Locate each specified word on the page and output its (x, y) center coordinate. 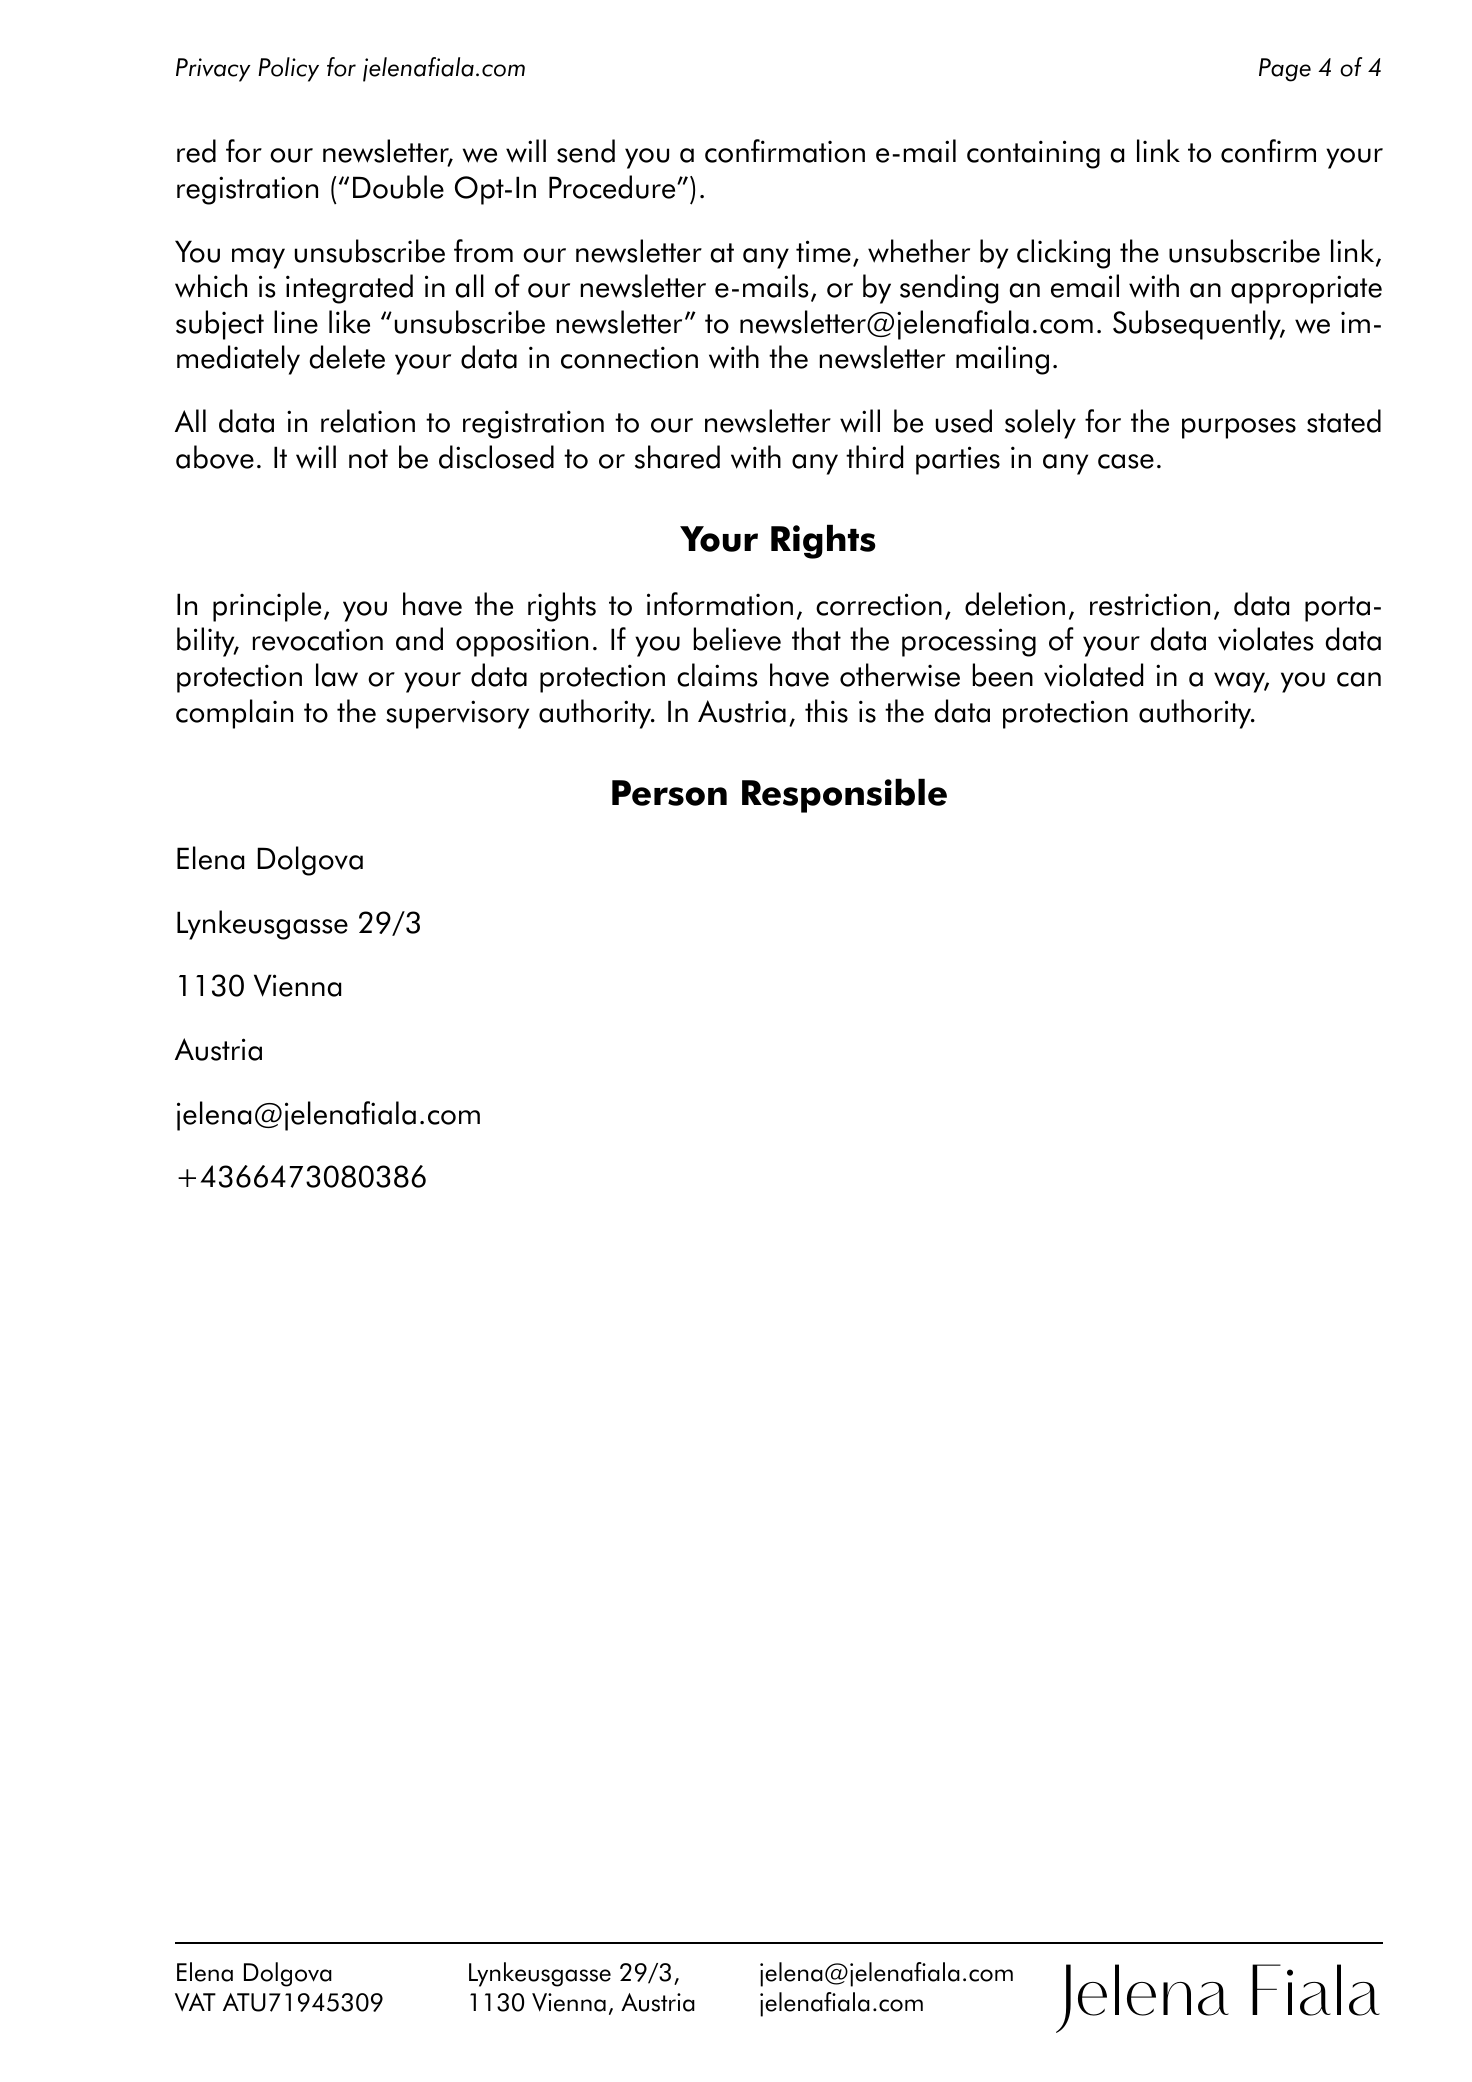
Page (1285, 70)
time (823, 251)
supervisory (457, 714)
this (826, 711)
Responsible (844, 795)
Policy (288, 69)
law (337, 675)
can (1359, 679)
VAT (195, 2002)
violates (1266, 639)
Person (669, 793)
